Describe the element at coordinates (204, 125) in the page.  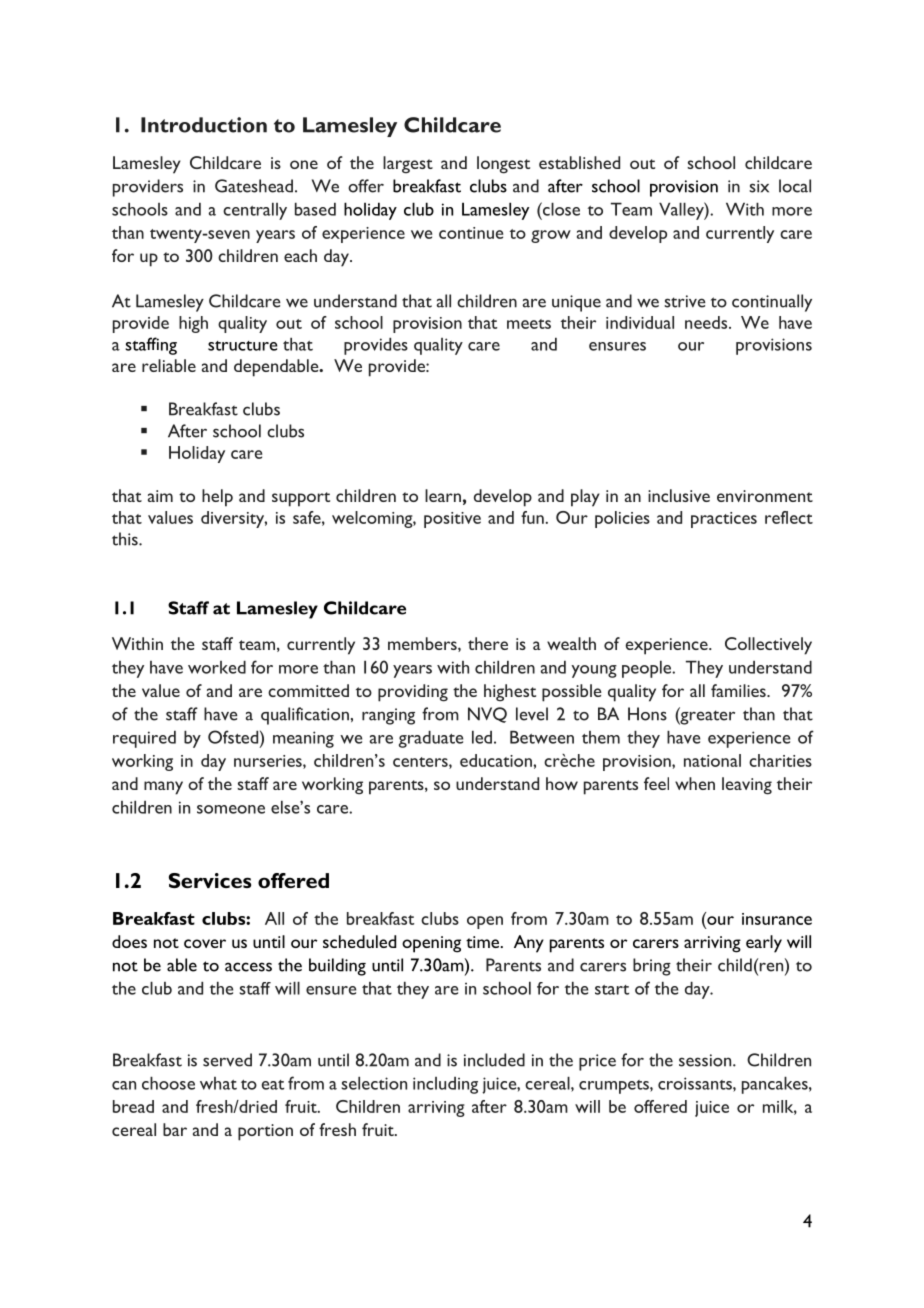
I see `Introduction` at that location.
